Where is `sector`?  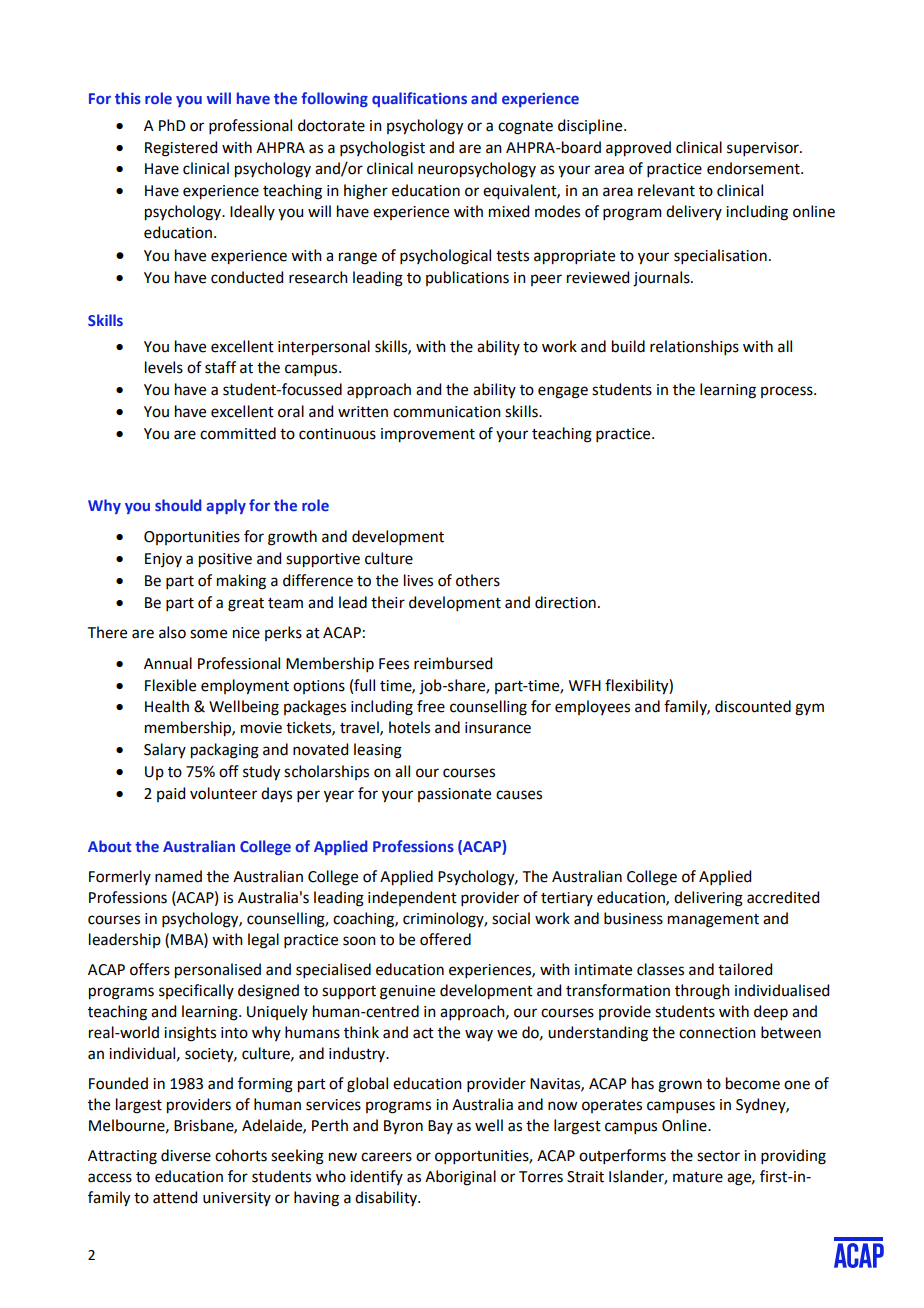 sector is located at coordinates (718, 1156).
